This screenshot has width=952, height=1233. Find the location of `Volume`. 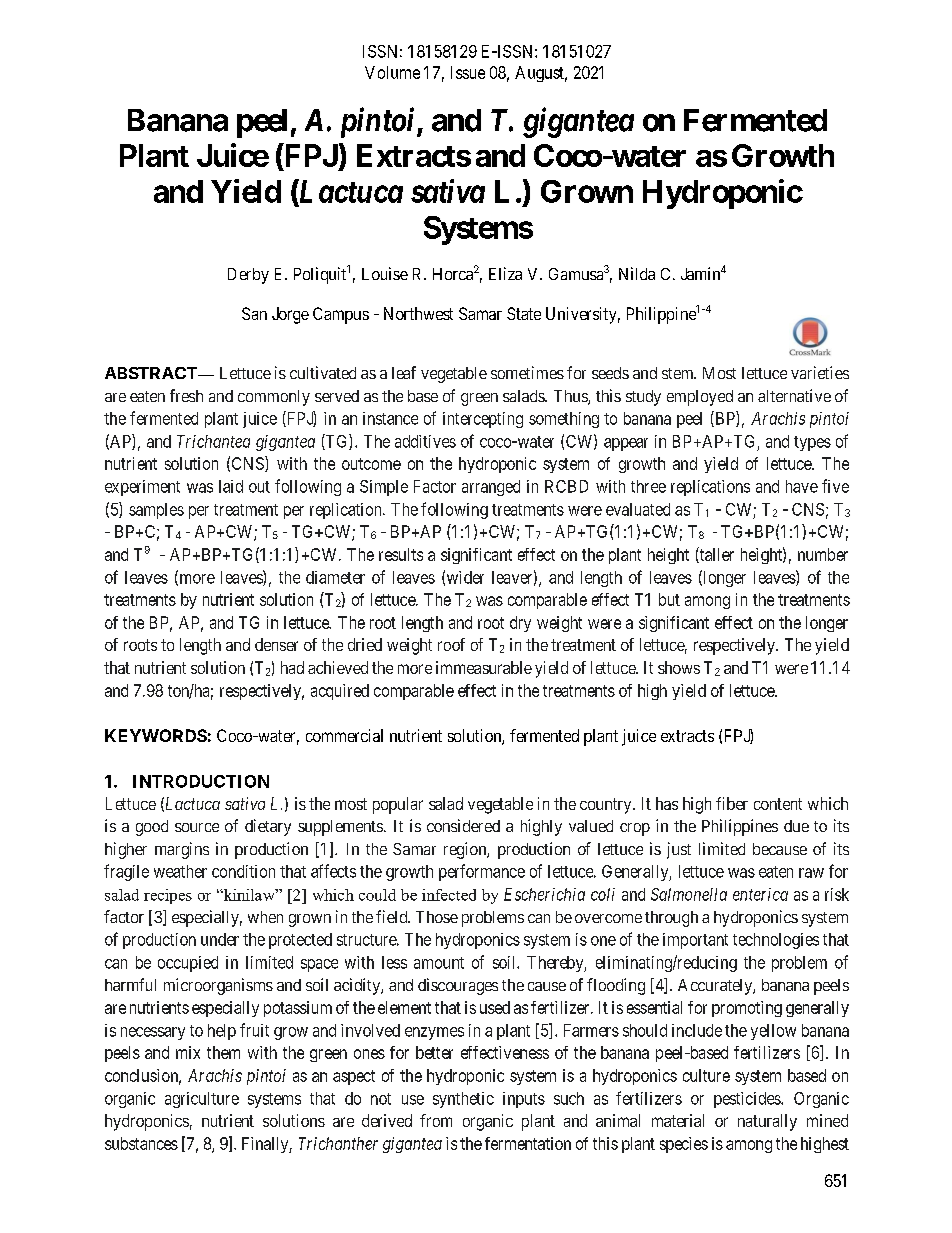

Volume is located at coordinates (392, 72).
